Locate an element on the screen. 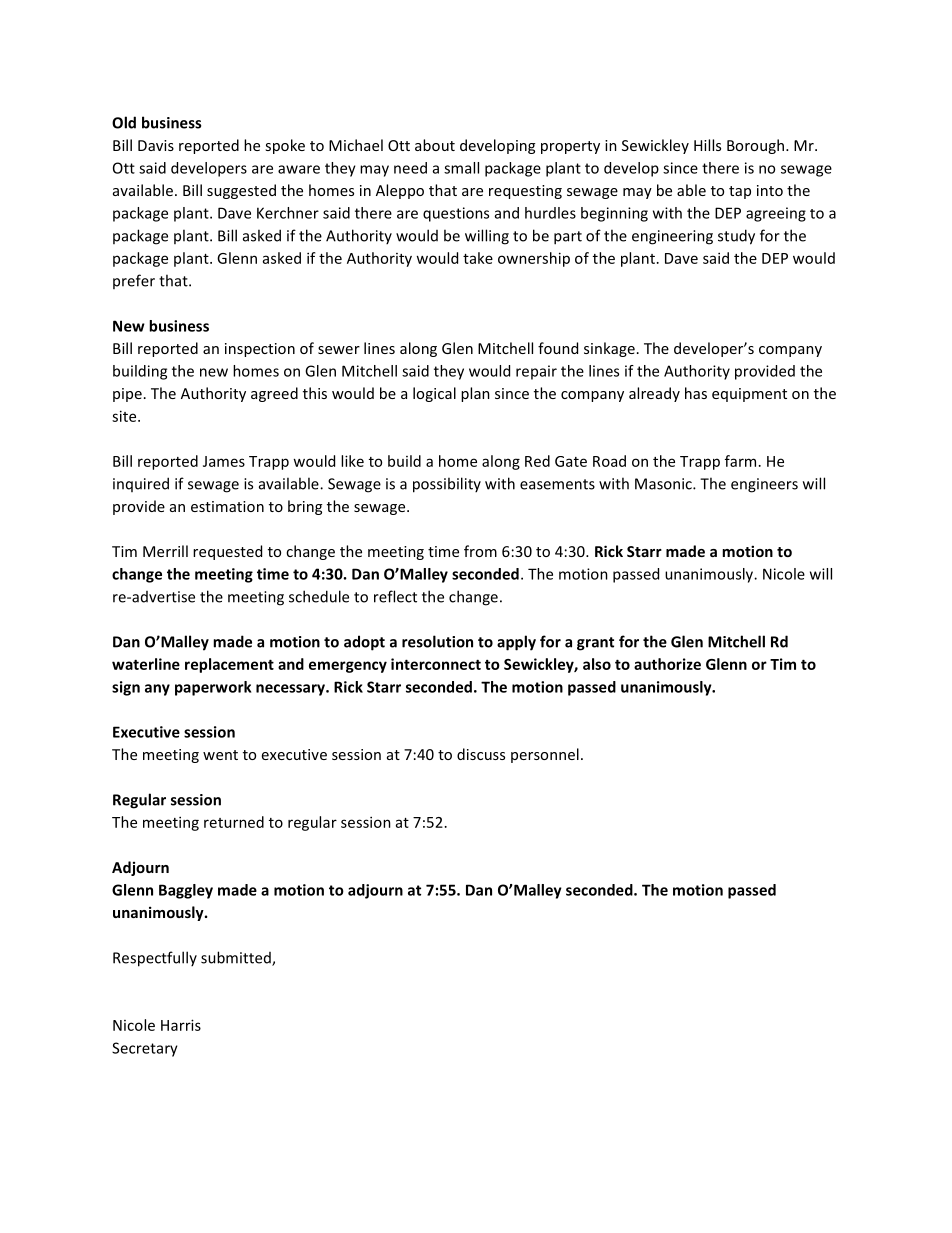 This screenshot has width=952, height=1233. Harris is located at coordinates (181, 1025).
